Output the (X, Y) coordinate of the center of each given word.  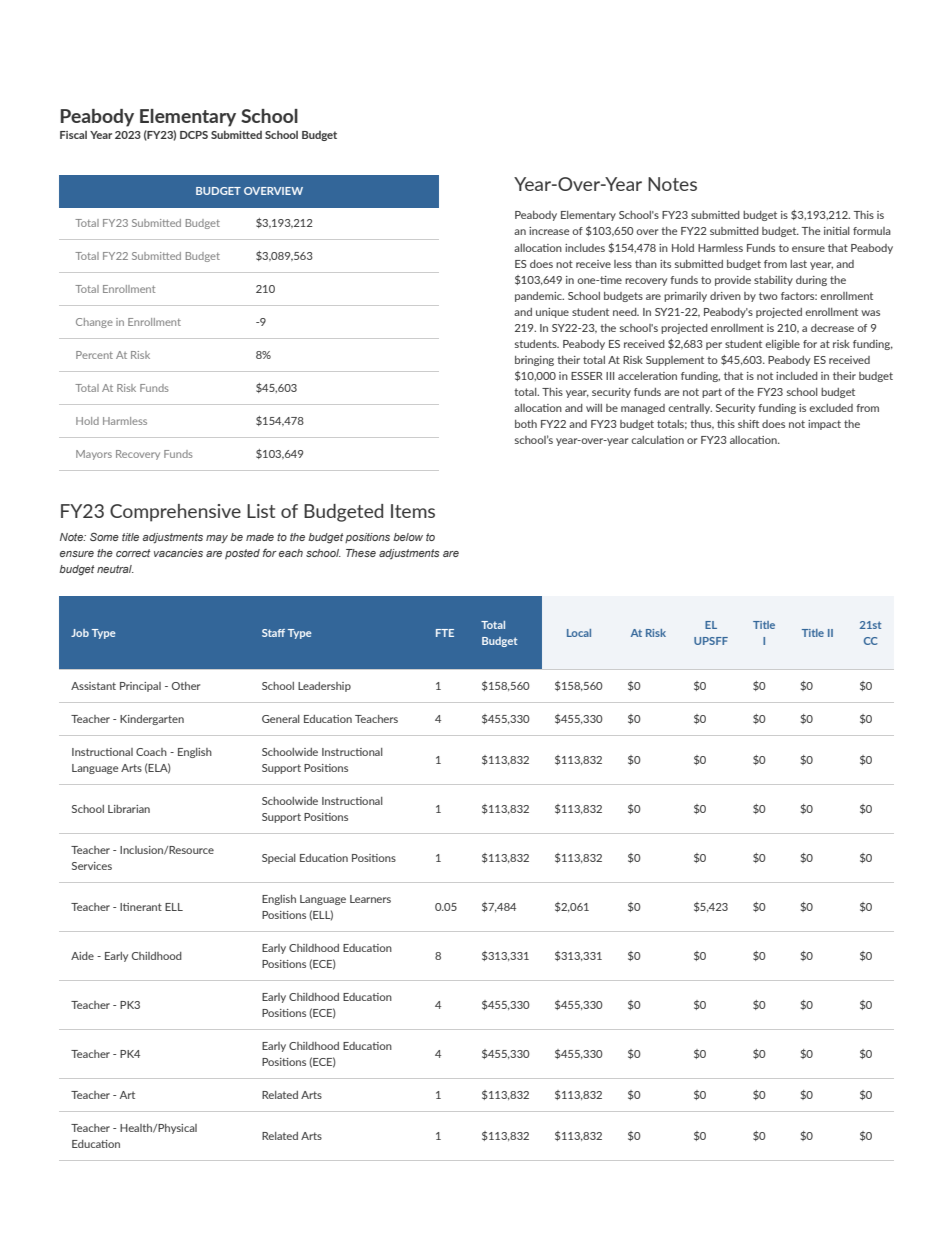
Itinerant (141, 907)
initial (837, 231)
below (408, 537)
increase (549, 231)
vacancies (178, 553)
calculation (657, 440)
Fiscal (73, 135)
